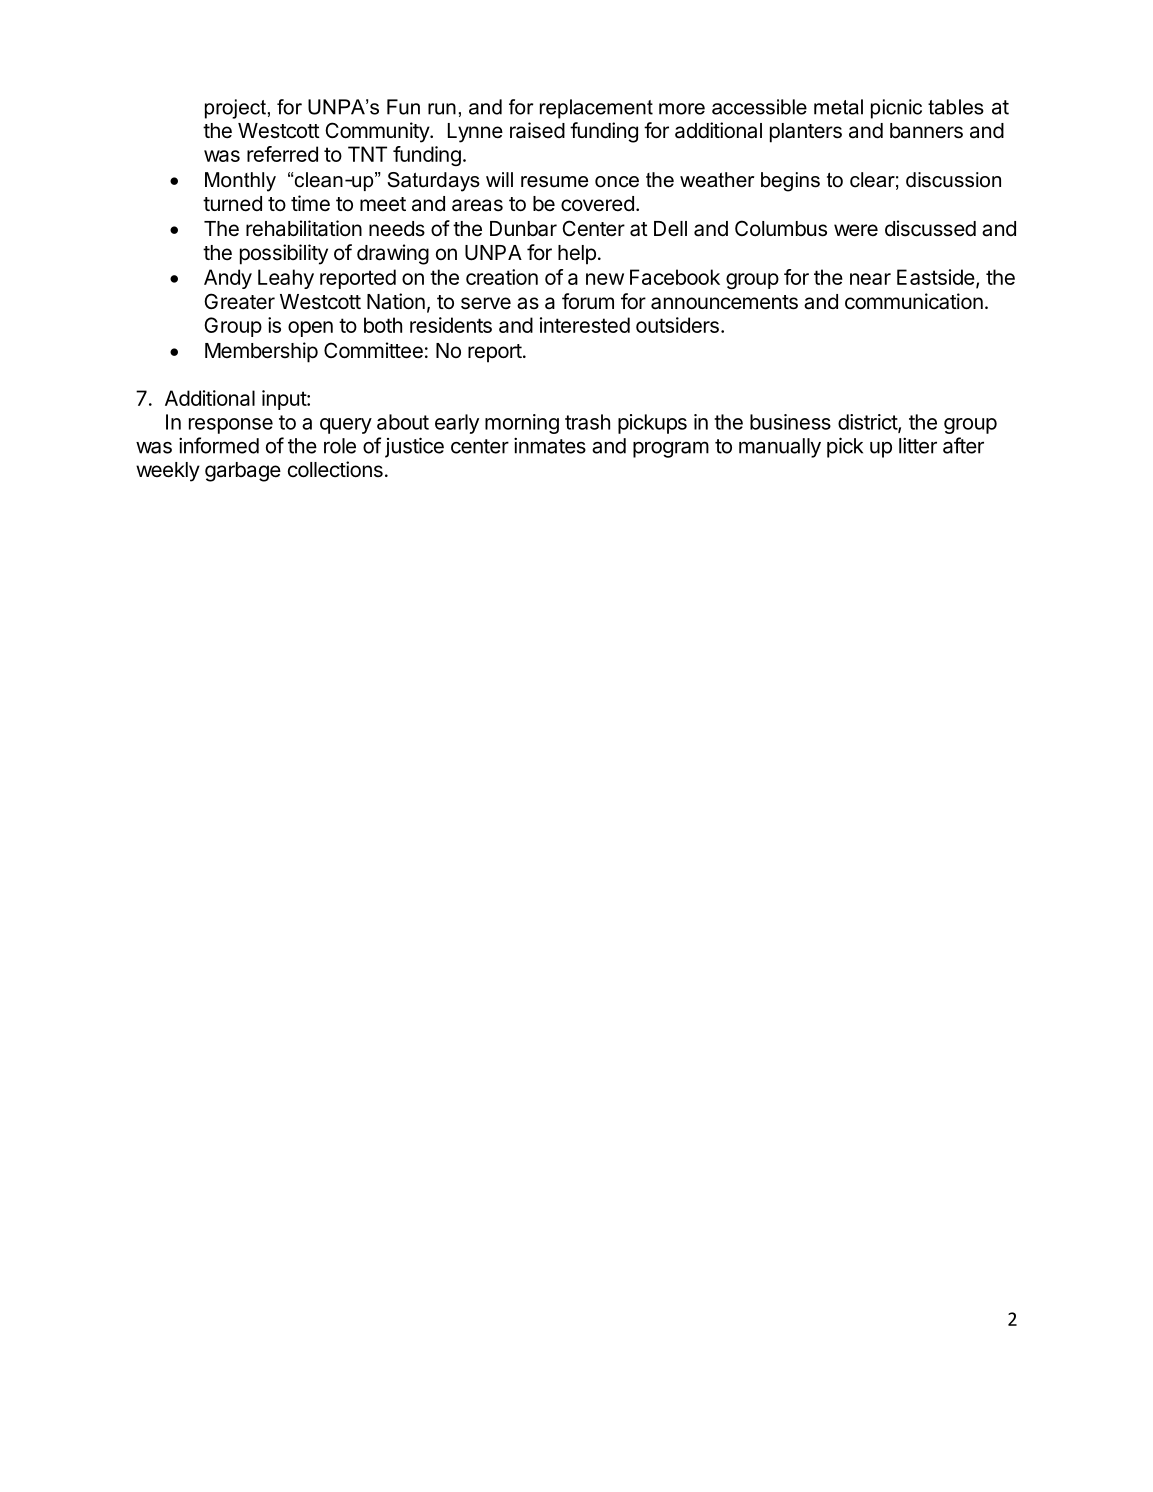 Image resolution: width=1153 pixels, height=1492 pixels. Describe the element at coordinates (587, 422) in the image. I see `trash` at that location.
